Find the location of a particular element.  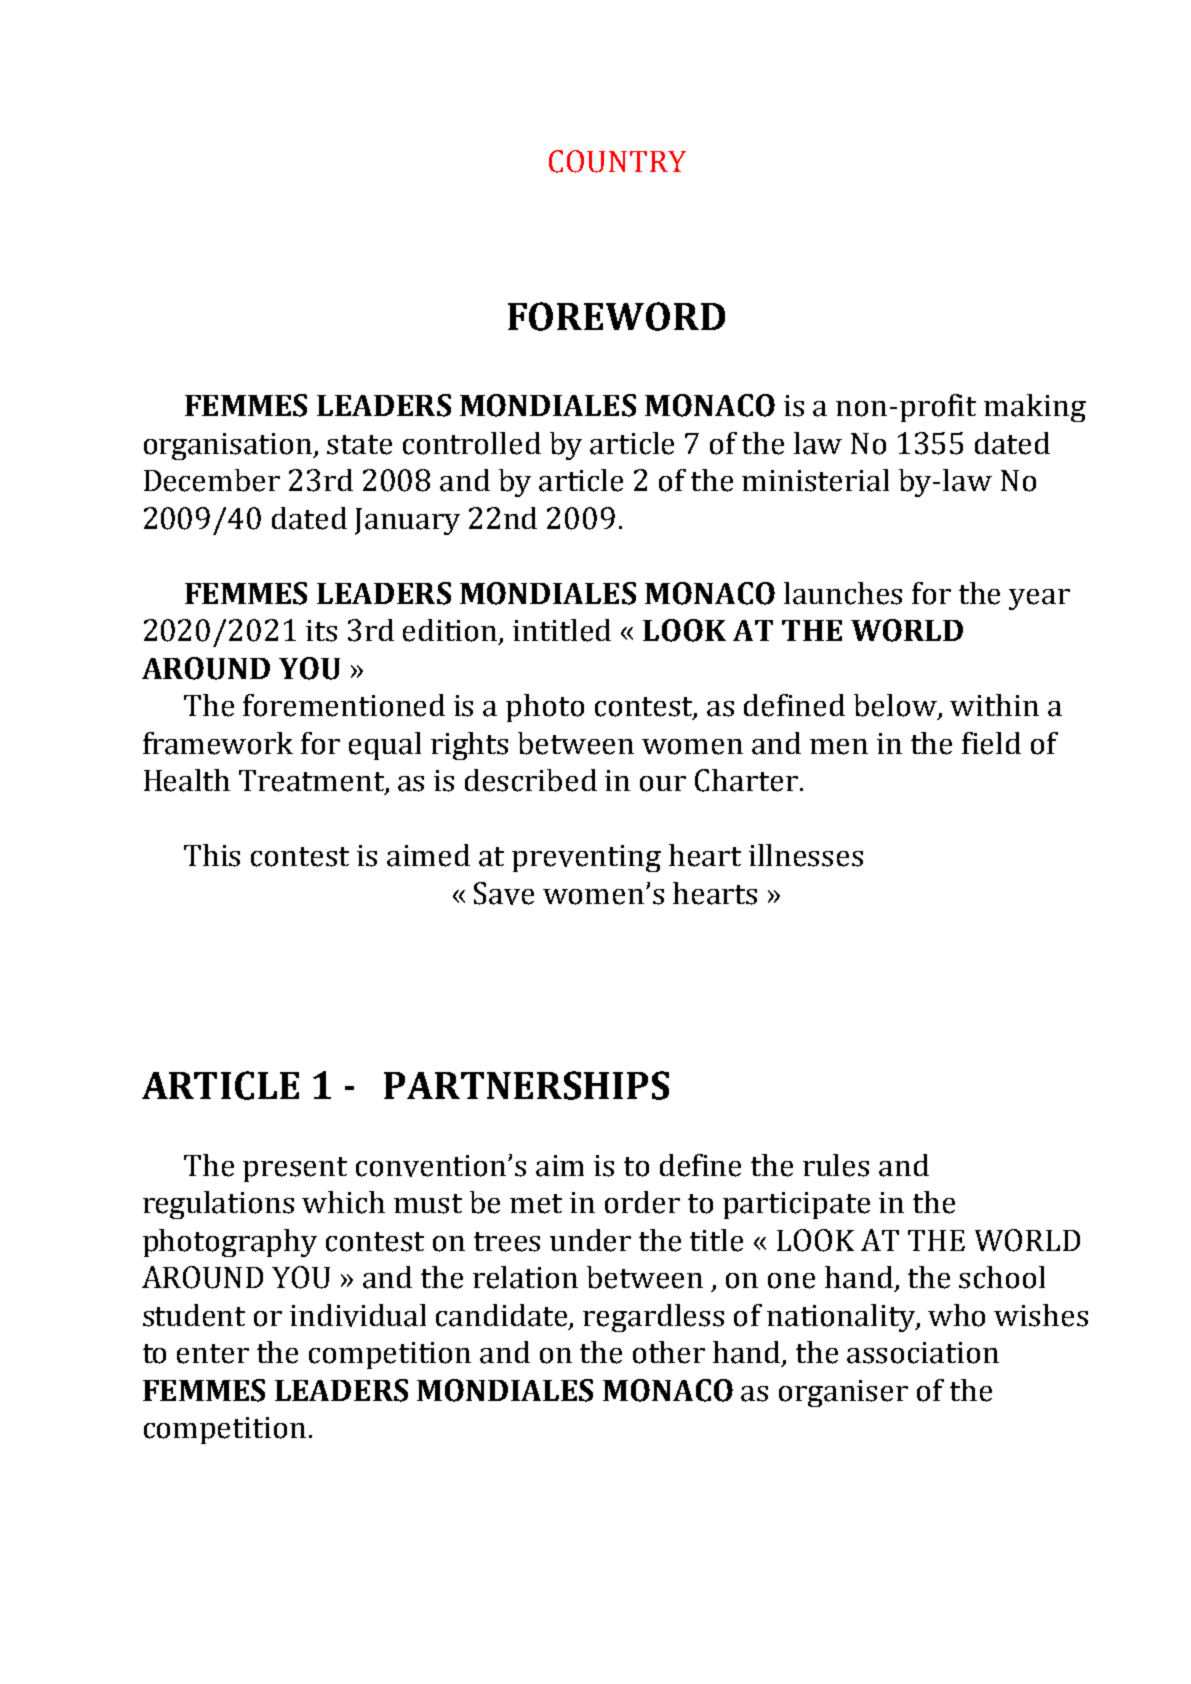

other is located at coordinates (669, 1352).
